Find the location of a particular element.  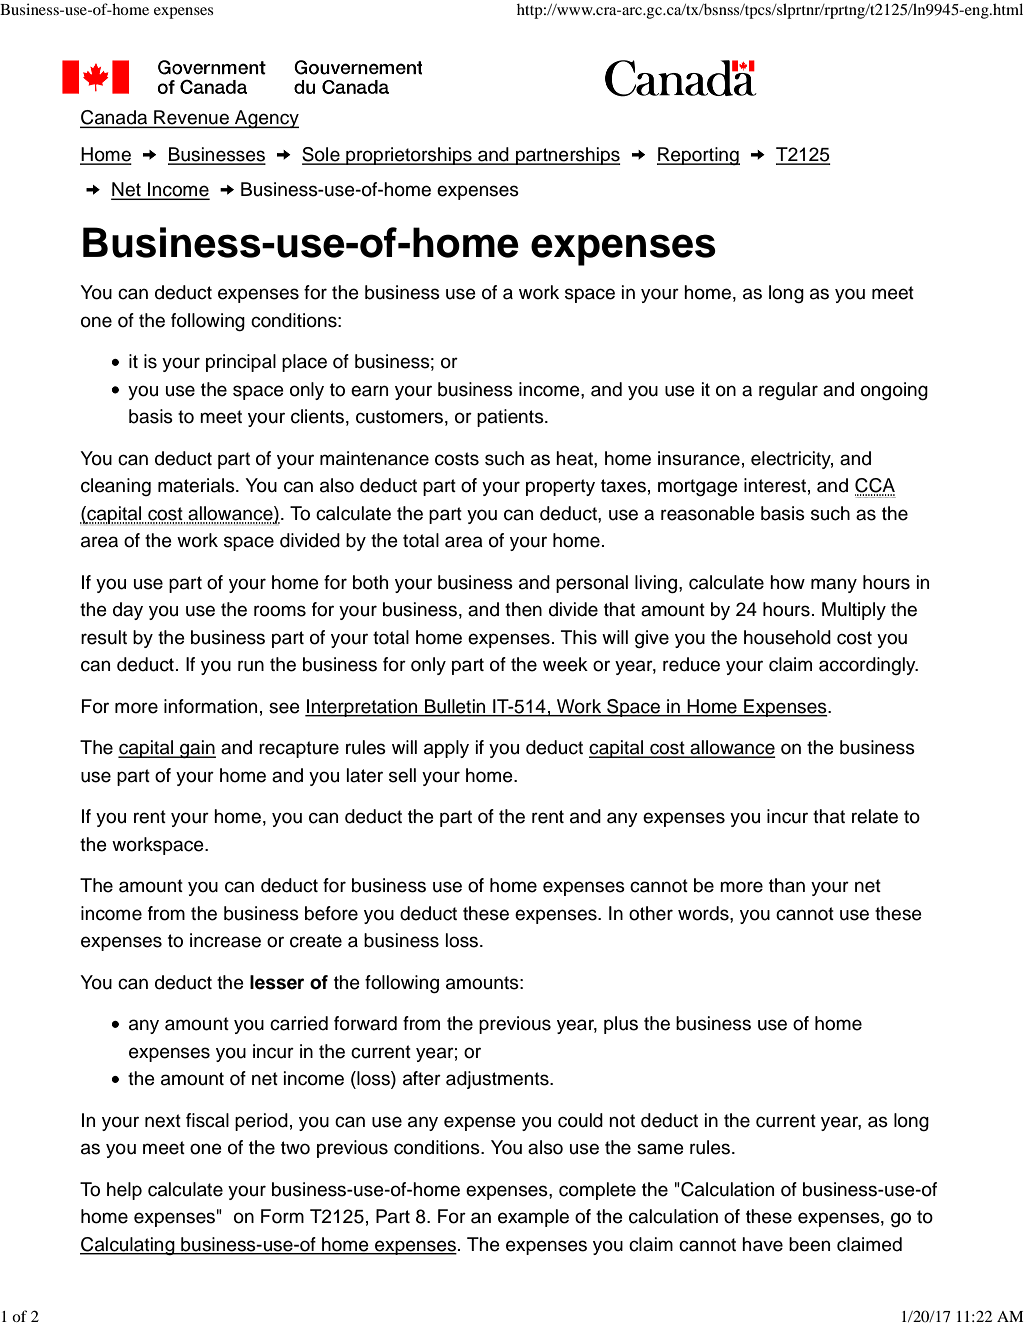

proprietorships is located at coordinates (409, 156).
